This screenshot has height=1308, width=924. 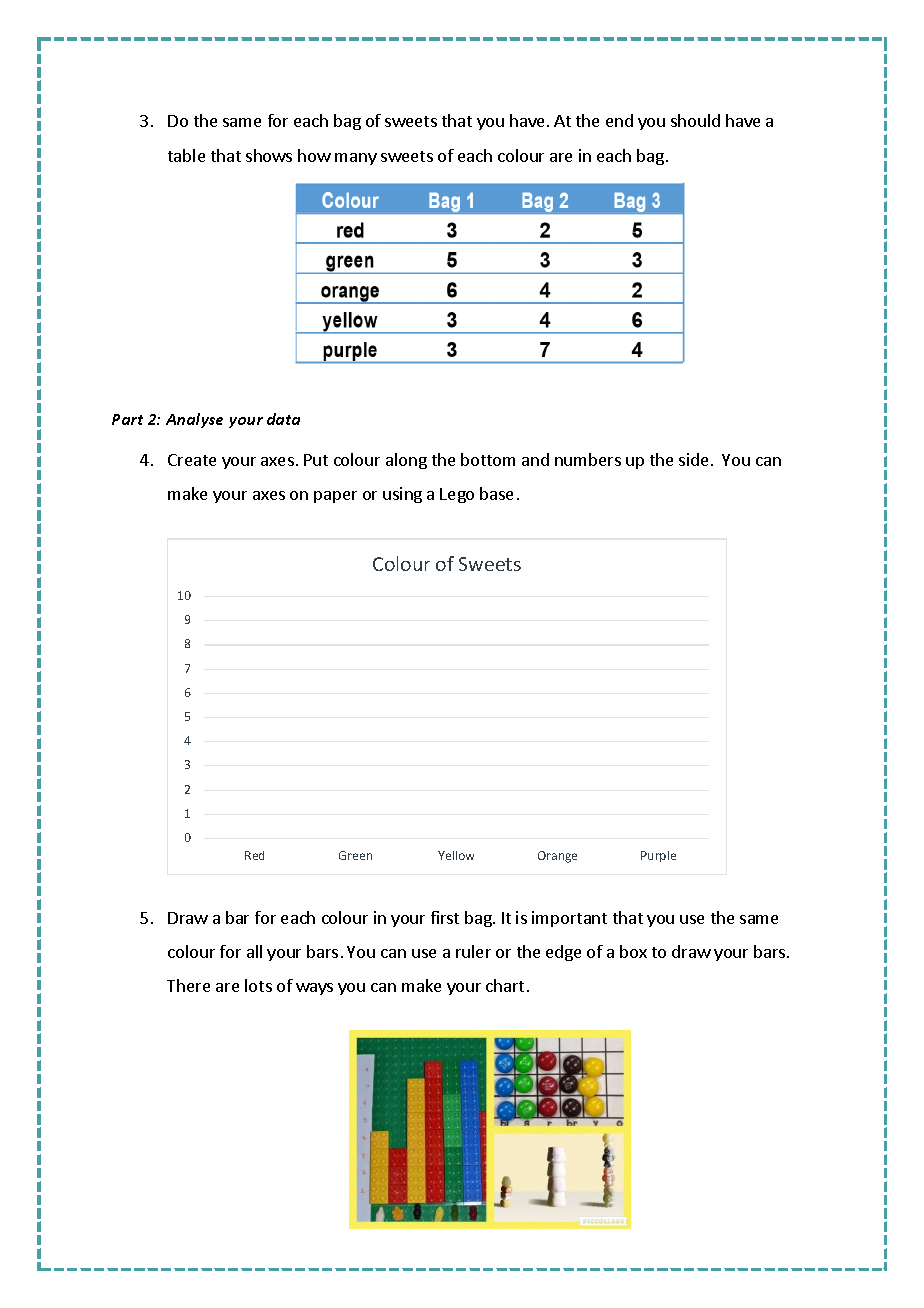 I want to click on end, so click(x=619, y=120).
